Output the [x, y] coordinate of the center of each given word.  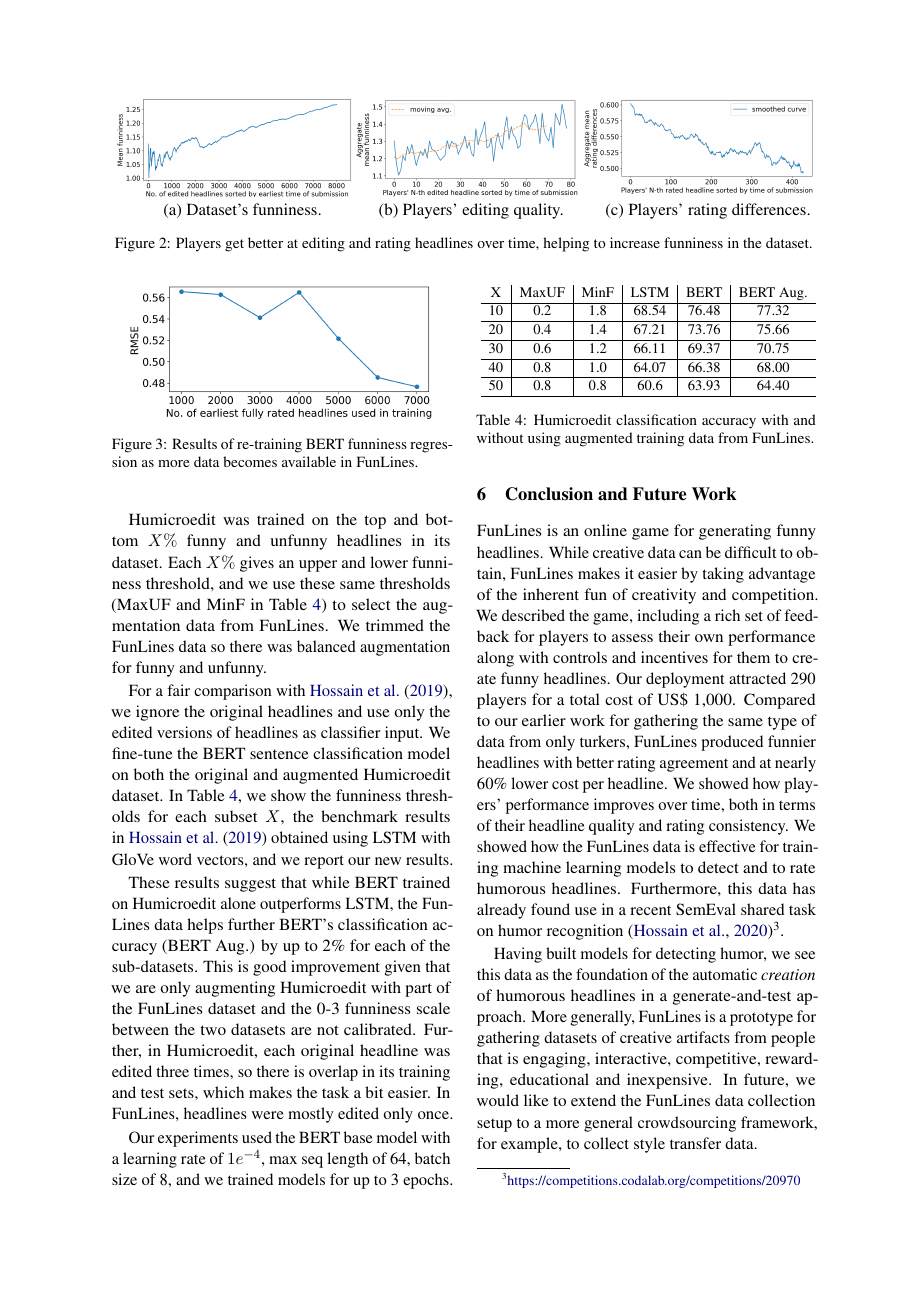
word [175, 859]
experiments [198, 1139]
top [375, 522]
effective [727, 846]
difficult [750, 552]
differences [769, 209]
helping [566, 244]
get [234, 245]
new [388, 861]
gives [257, 564]
